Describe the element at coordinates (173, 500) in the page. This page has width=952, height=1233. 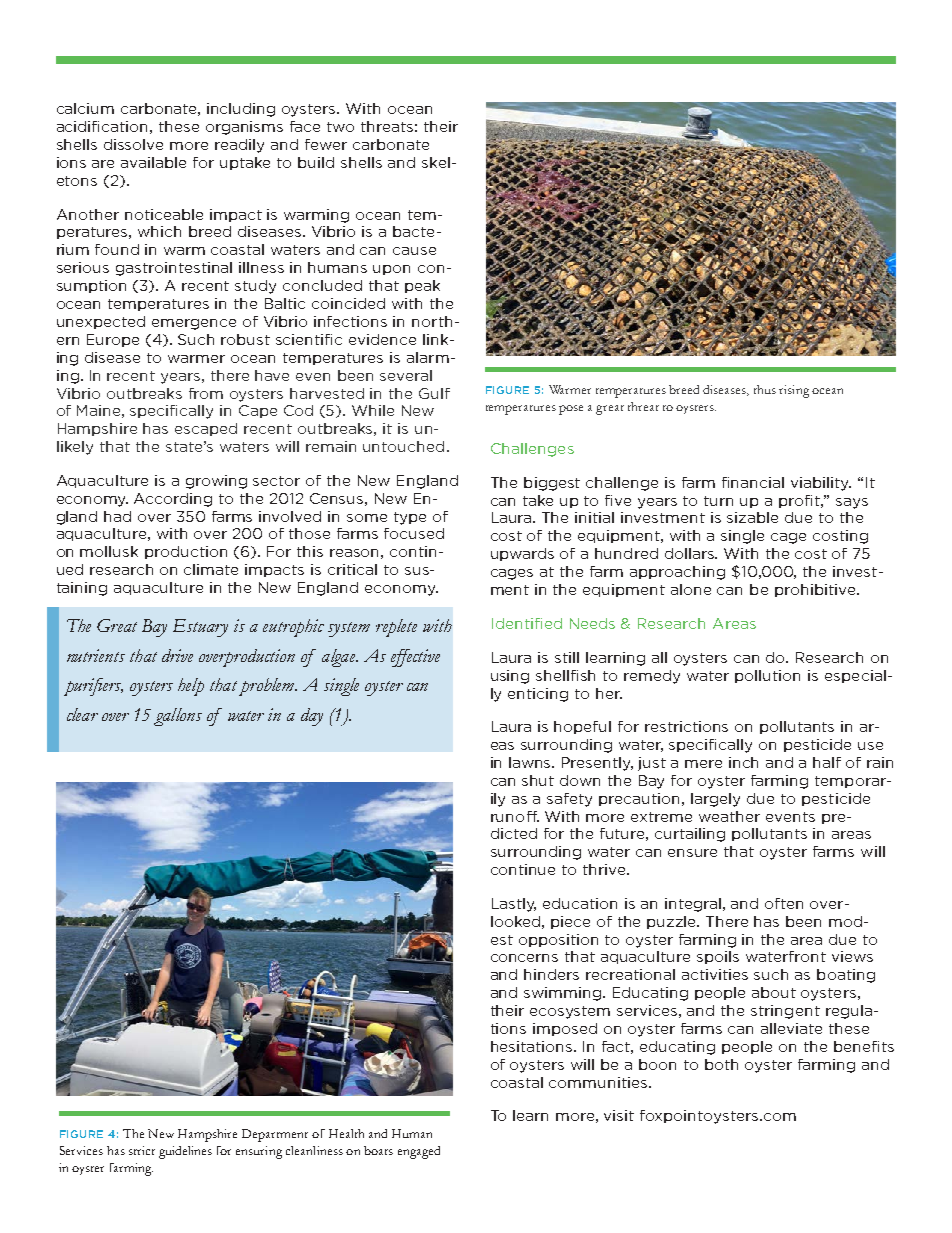
I see `According` at that location.
